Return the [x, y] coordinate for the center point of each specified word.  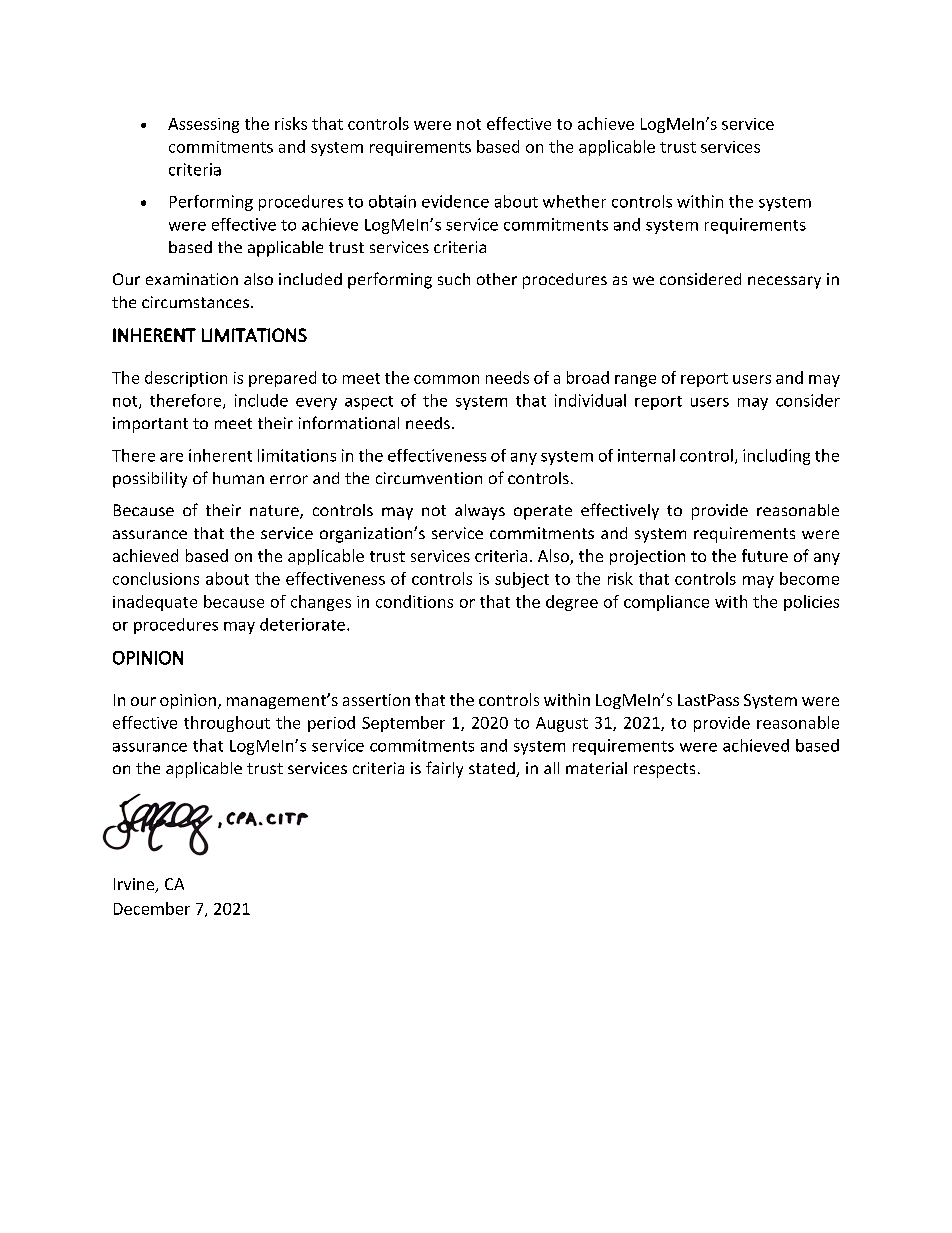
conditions [414, 601]
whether [574, 201]
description [186, 379]
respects [664, 770]
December [152, 908]
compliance [666, 603]
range [635, 381]
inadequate [155, 603]
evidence [455, 201]
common [446, 379]
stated [493, 769]
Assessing [203, 125]
